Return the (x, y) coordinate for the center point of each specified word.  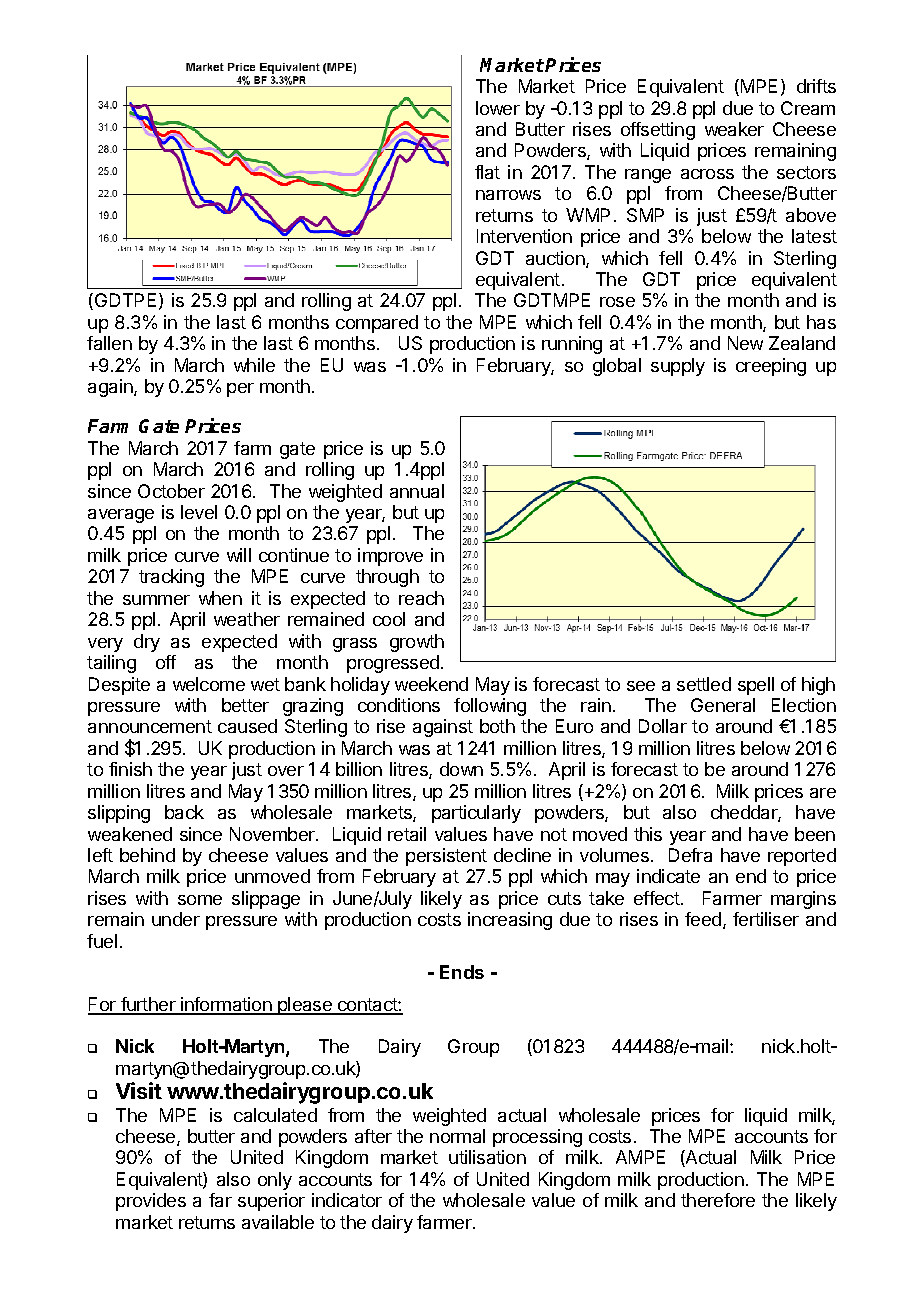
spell (756, 686)
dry (147, 643)
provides (151, 1202)
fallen (109, 343)
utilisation (487, 1157)
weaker (734, 129)
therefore (718, 1200)
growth (417, 643)
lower (498, 108)
